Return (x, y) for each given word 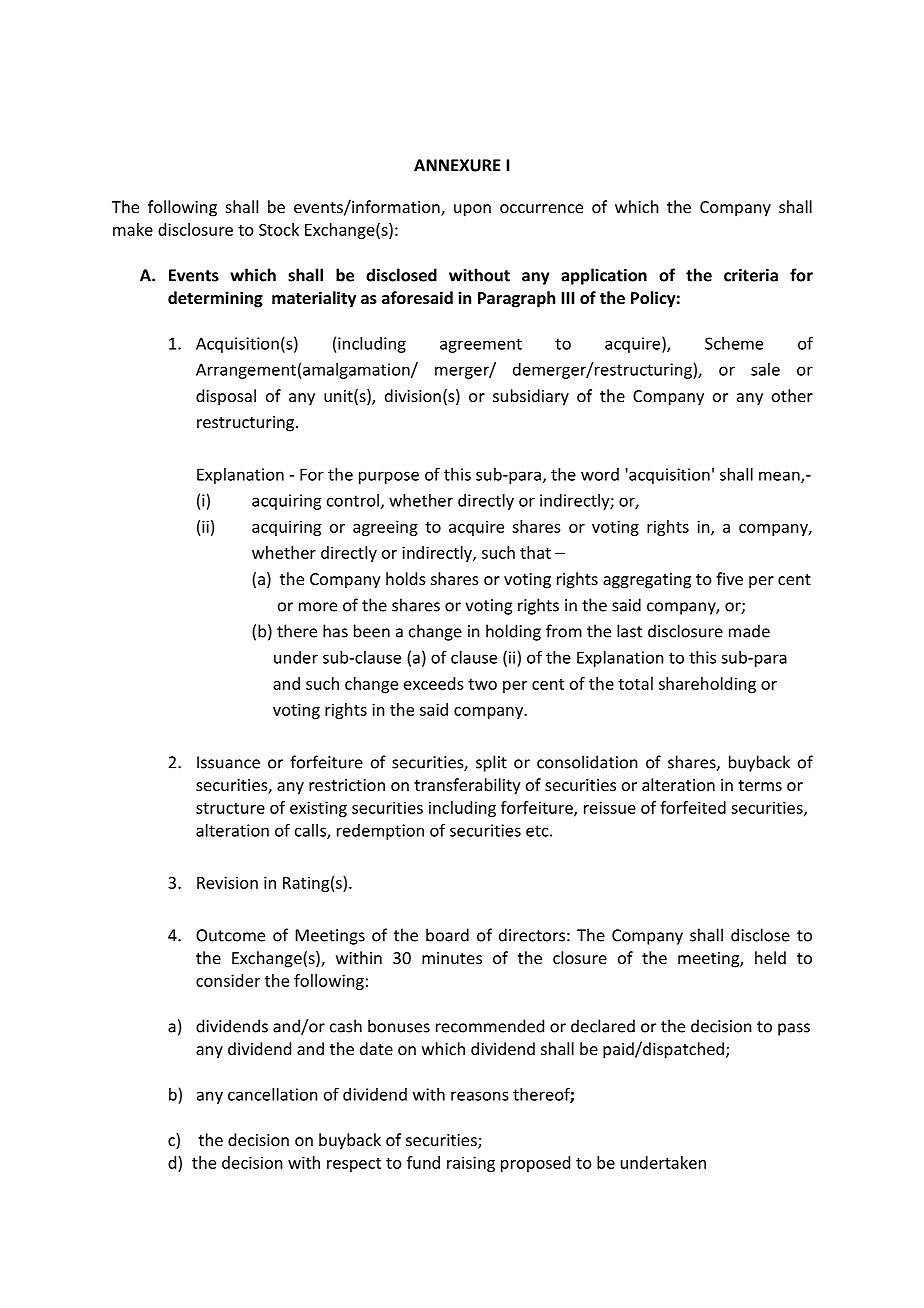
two (482, 684)
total (635, 683)
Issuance (228, 762)
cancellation (273, 1094)
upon (472, 210)
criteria (751, 275)
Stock (279, 229)
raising (471, 1164)
